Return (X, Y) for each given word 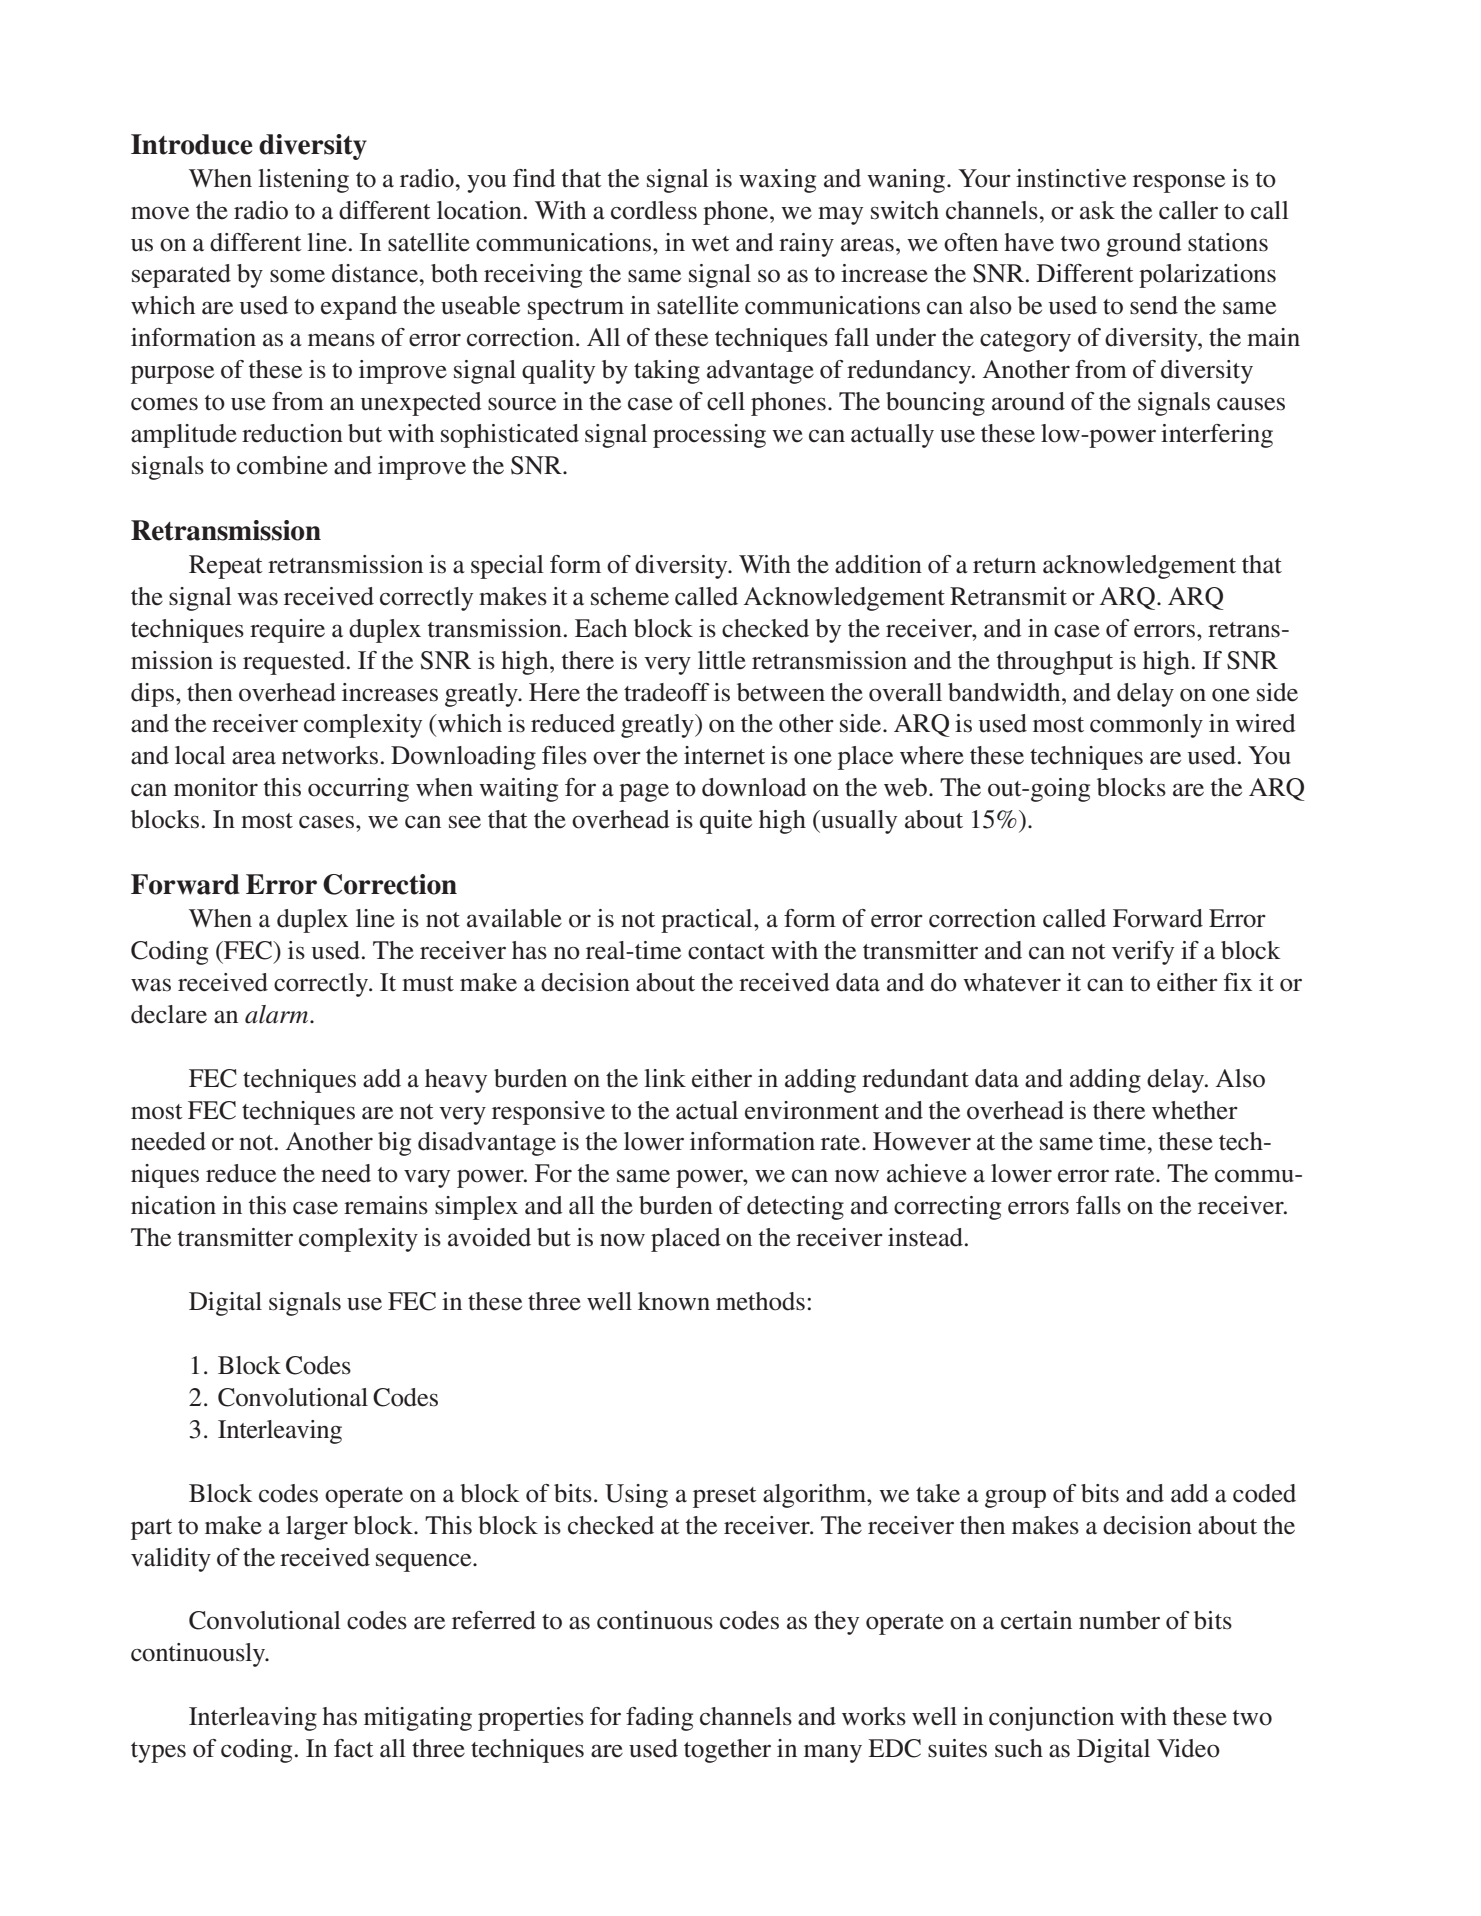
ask (1097, 210)
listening (303, 181)
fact (354, 1748)
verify (1143, 953)
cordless (654, 210)
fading (659, 1719)
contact (726, 952)
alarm (278, 1014)
